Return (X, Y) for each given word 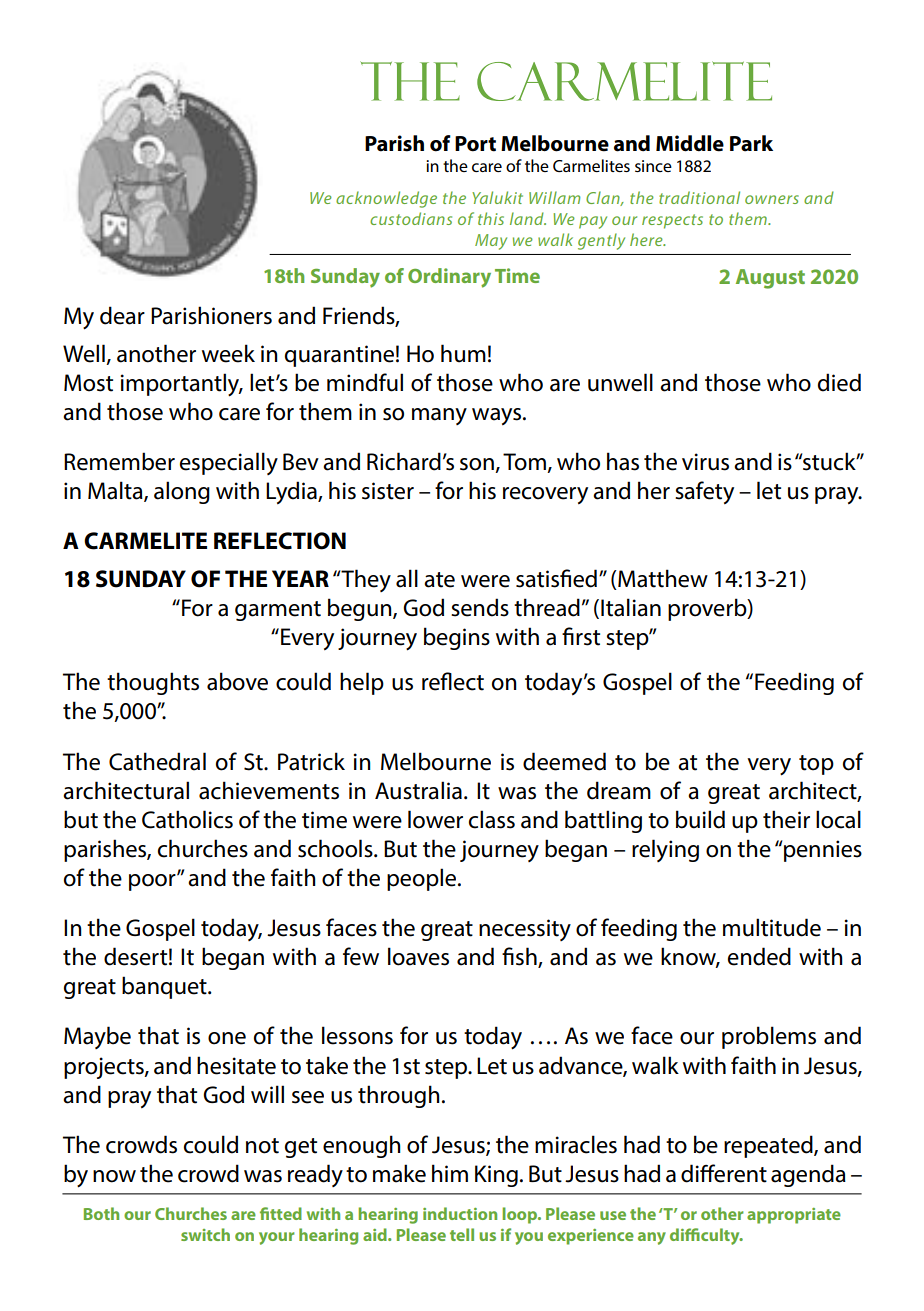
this (491, 218)
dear (122, 315)
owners (772, 199)
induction (460, 1213)
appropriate (794, 1216)
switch (205, 1234)
